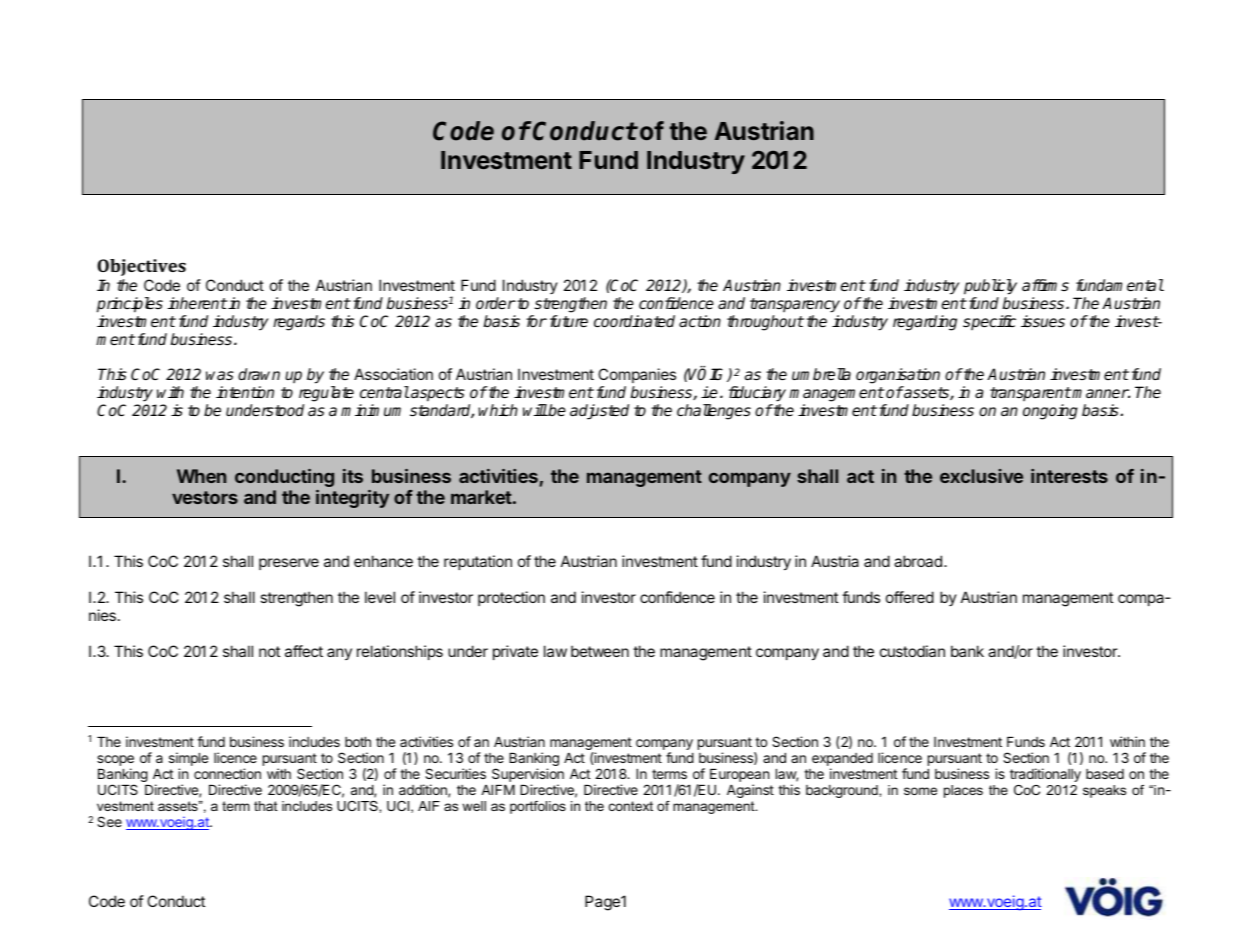 The width and height of the screenshot is (1233, 952). I want to click on reputation, so click(478, 562).
